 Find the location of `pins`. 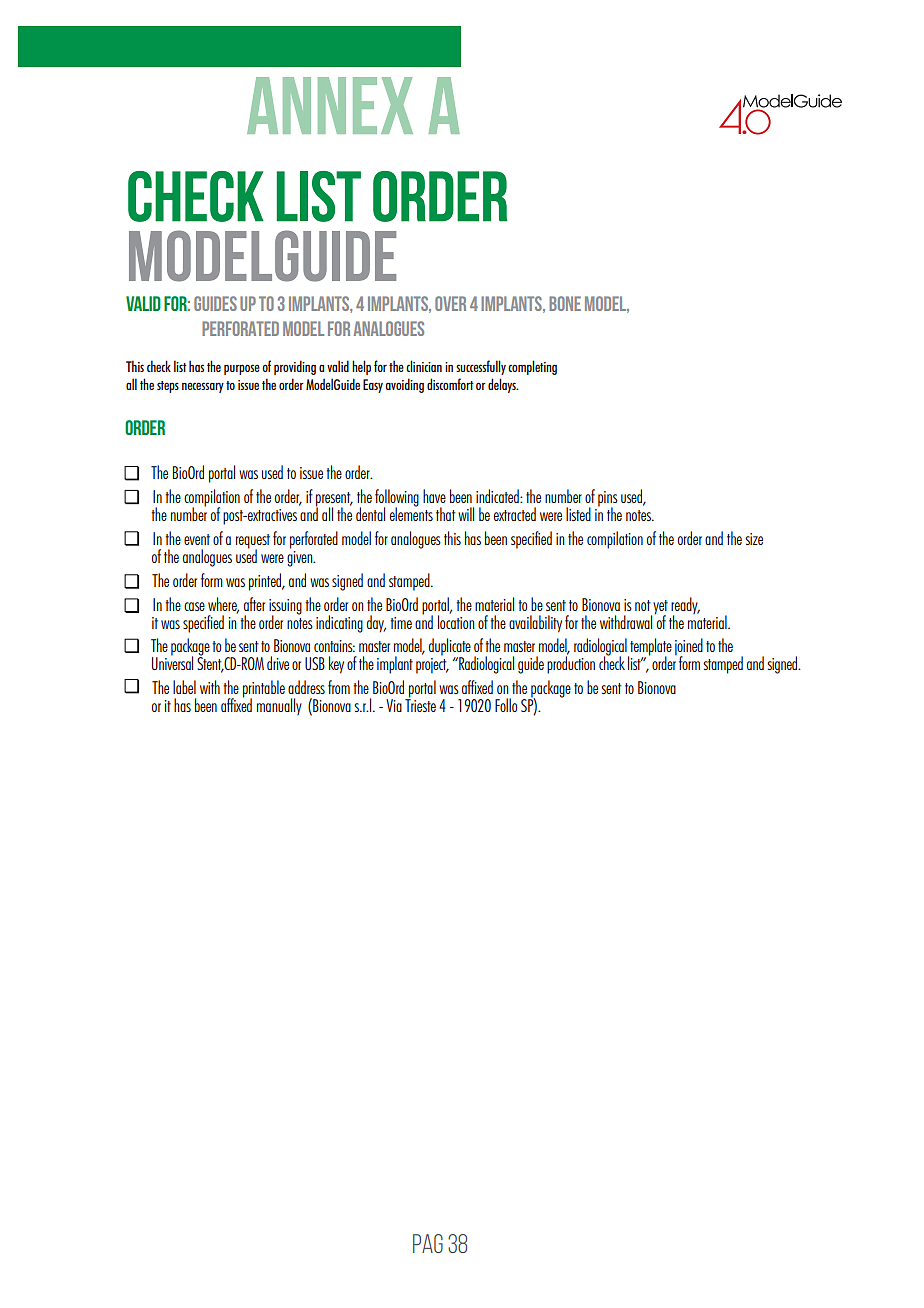

pins is located at coordinates (608, 500).
